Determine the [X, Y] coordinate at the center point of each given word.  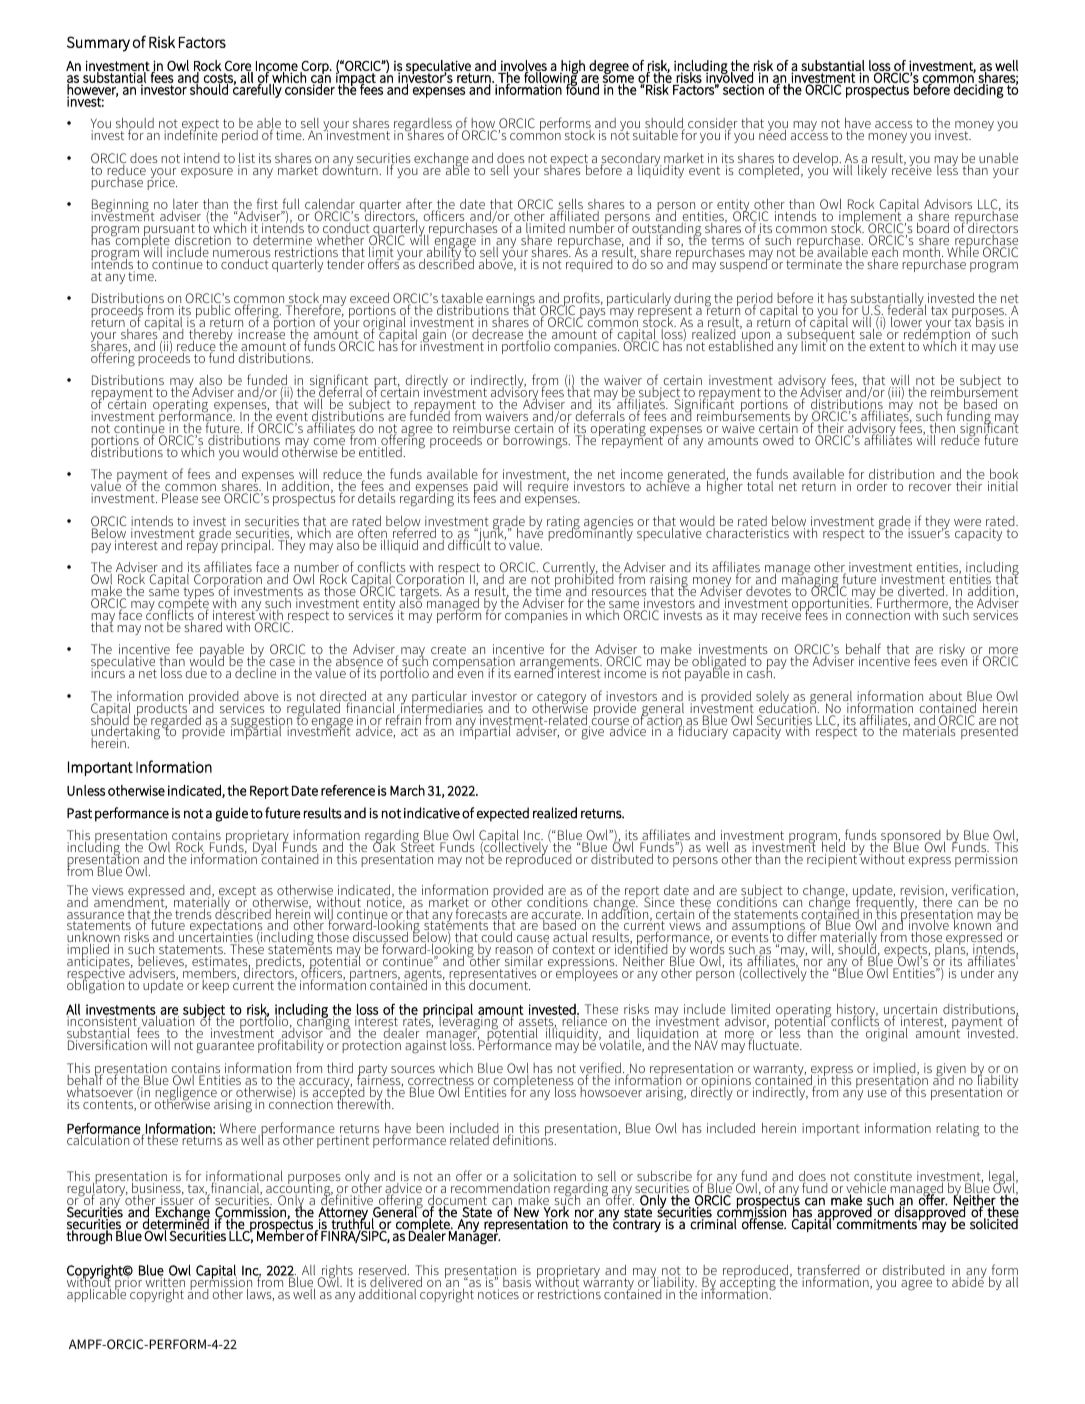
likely [872, 171]
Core [239, 67]
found [581, 88]
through [90, 1236]
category [561, 699]
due [196, 673]
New [526, 1212]
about [945, 697]
